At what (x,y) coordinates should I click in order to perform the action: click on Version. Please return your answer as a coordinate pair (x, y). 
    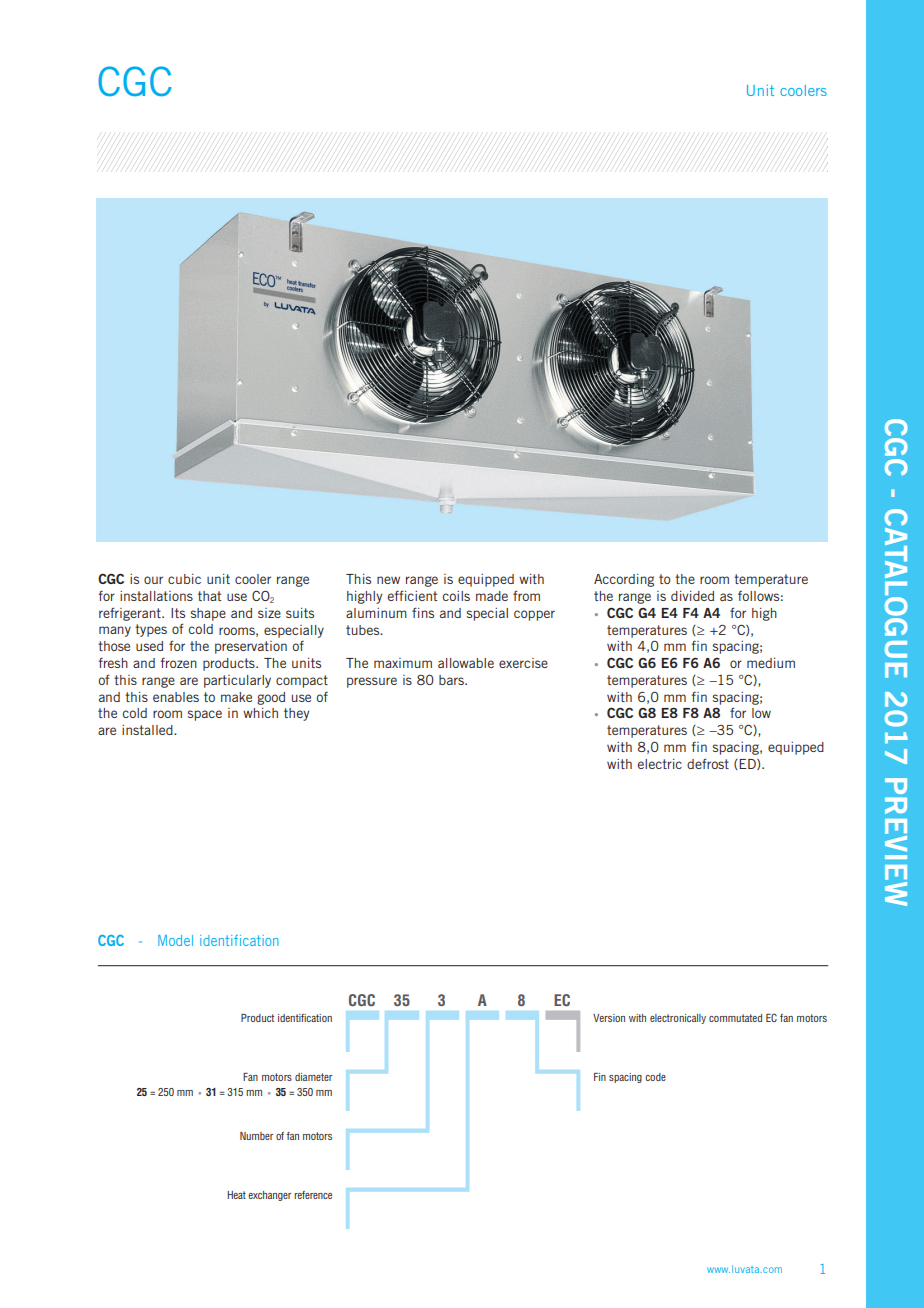
    Looking at the image, I should click on (609, 1018).
